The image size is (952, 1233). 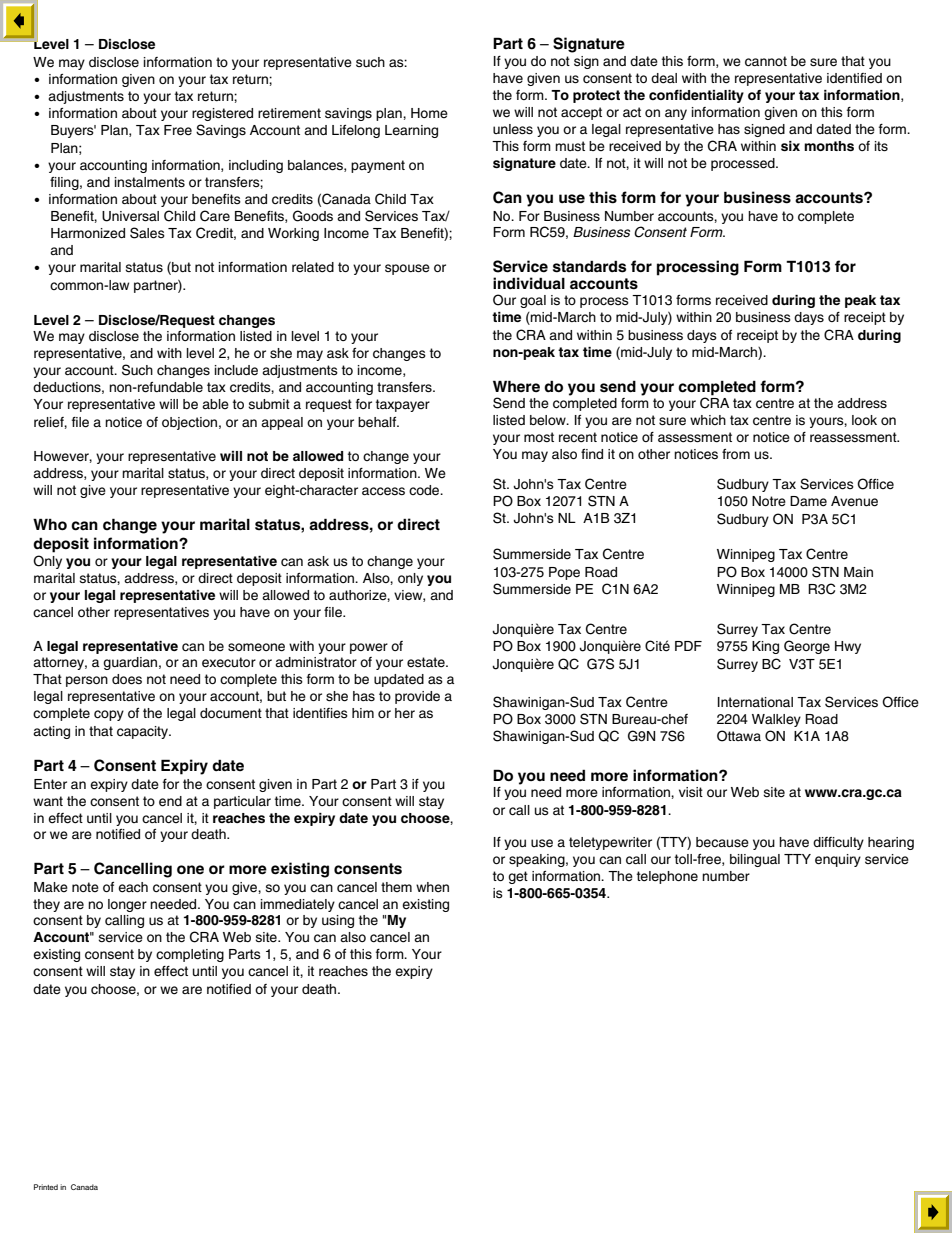 What do you see at coordinates (766, 61) in the image?
I see `cannot` at bounding box center [766, 61].
